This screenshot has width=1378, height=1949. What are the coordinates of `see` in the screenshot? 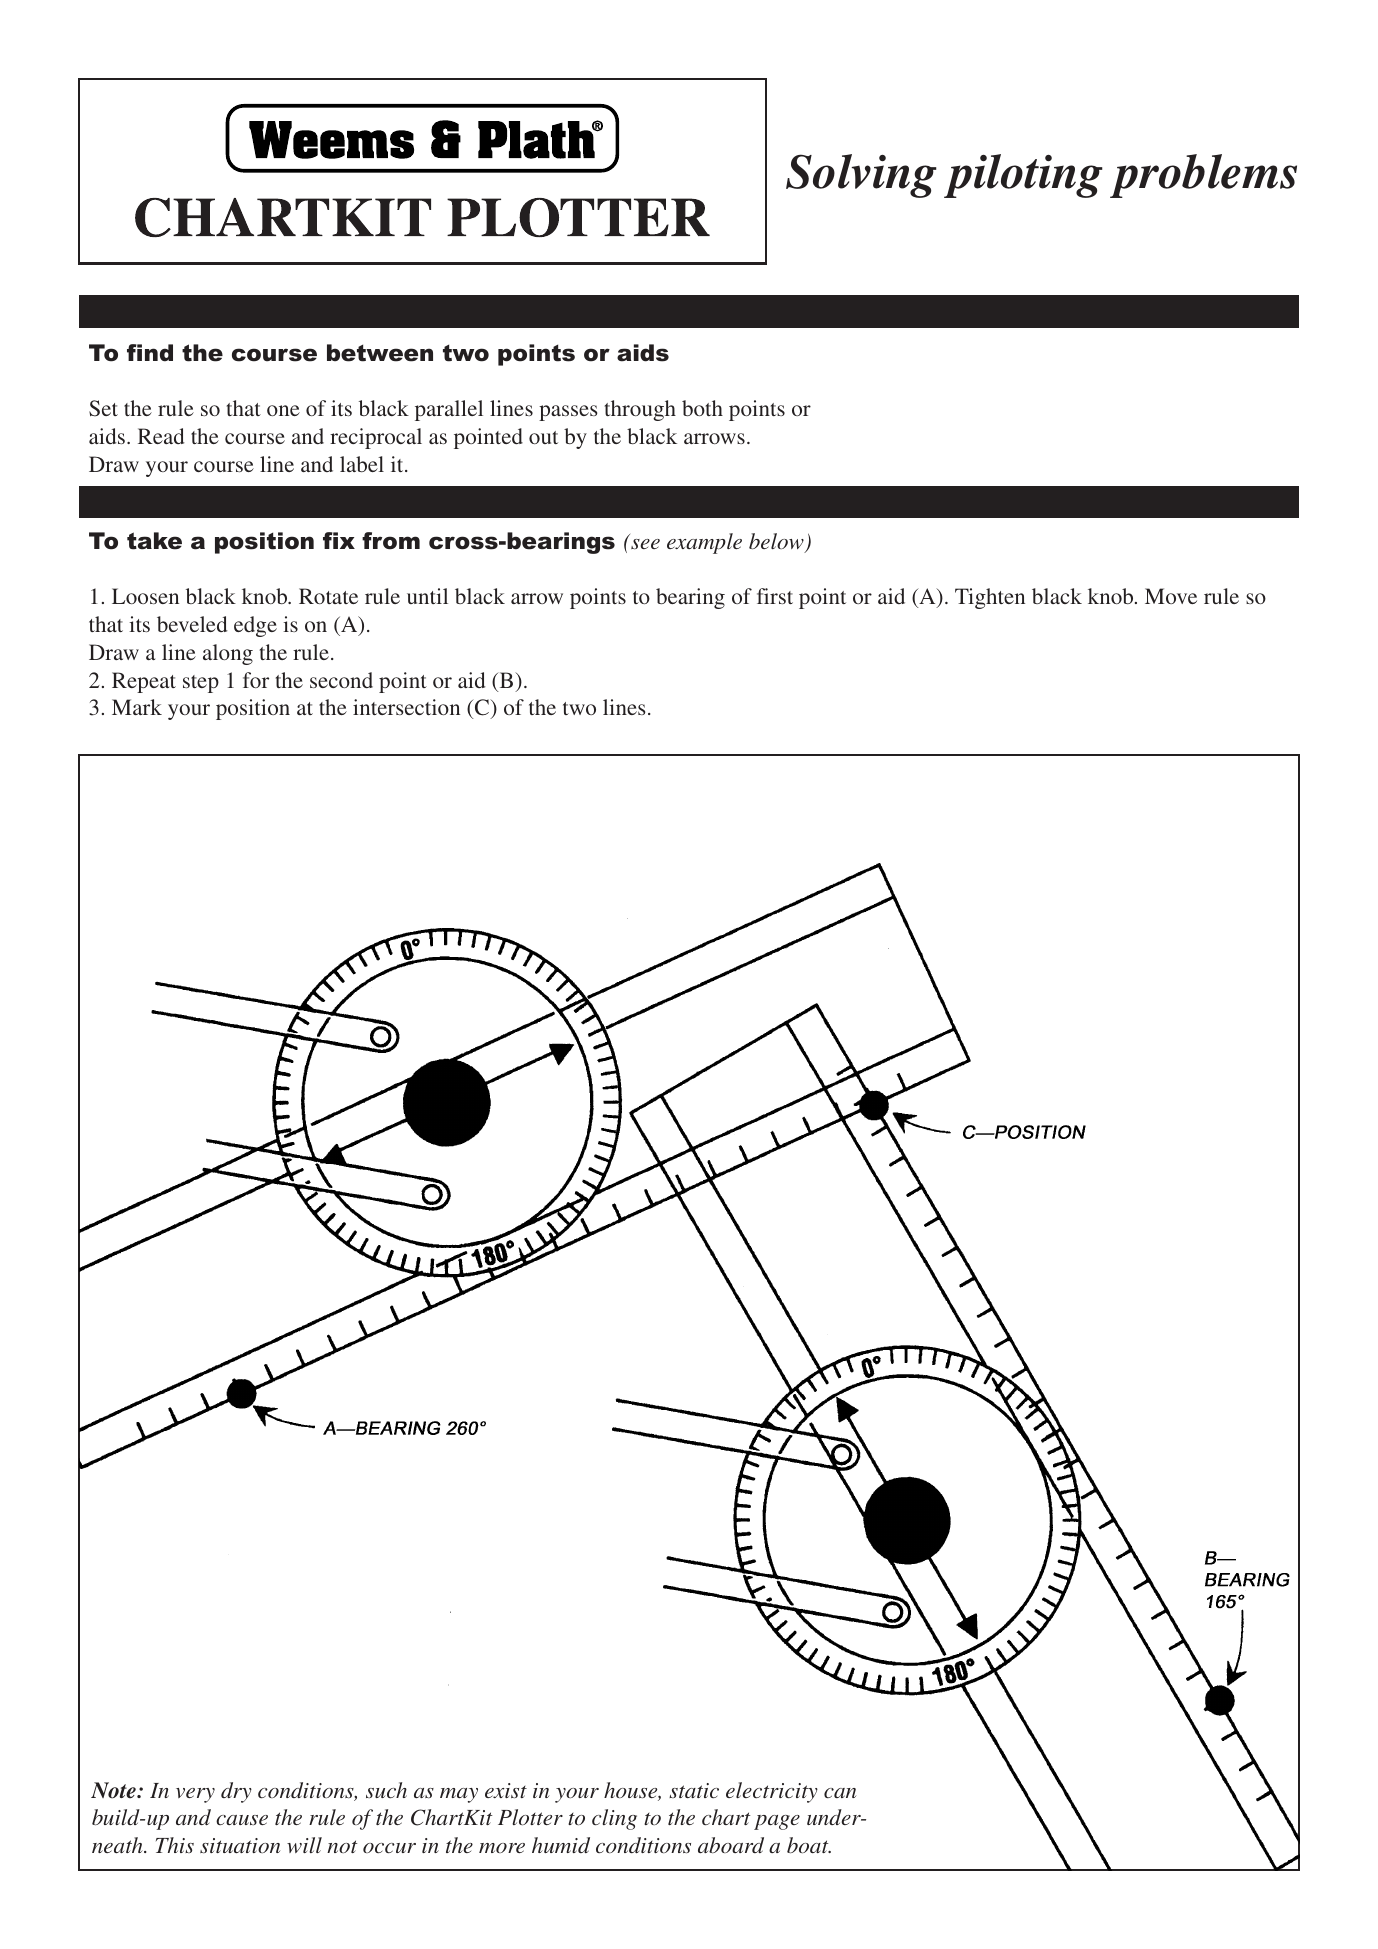 It's located at (645, 544).
